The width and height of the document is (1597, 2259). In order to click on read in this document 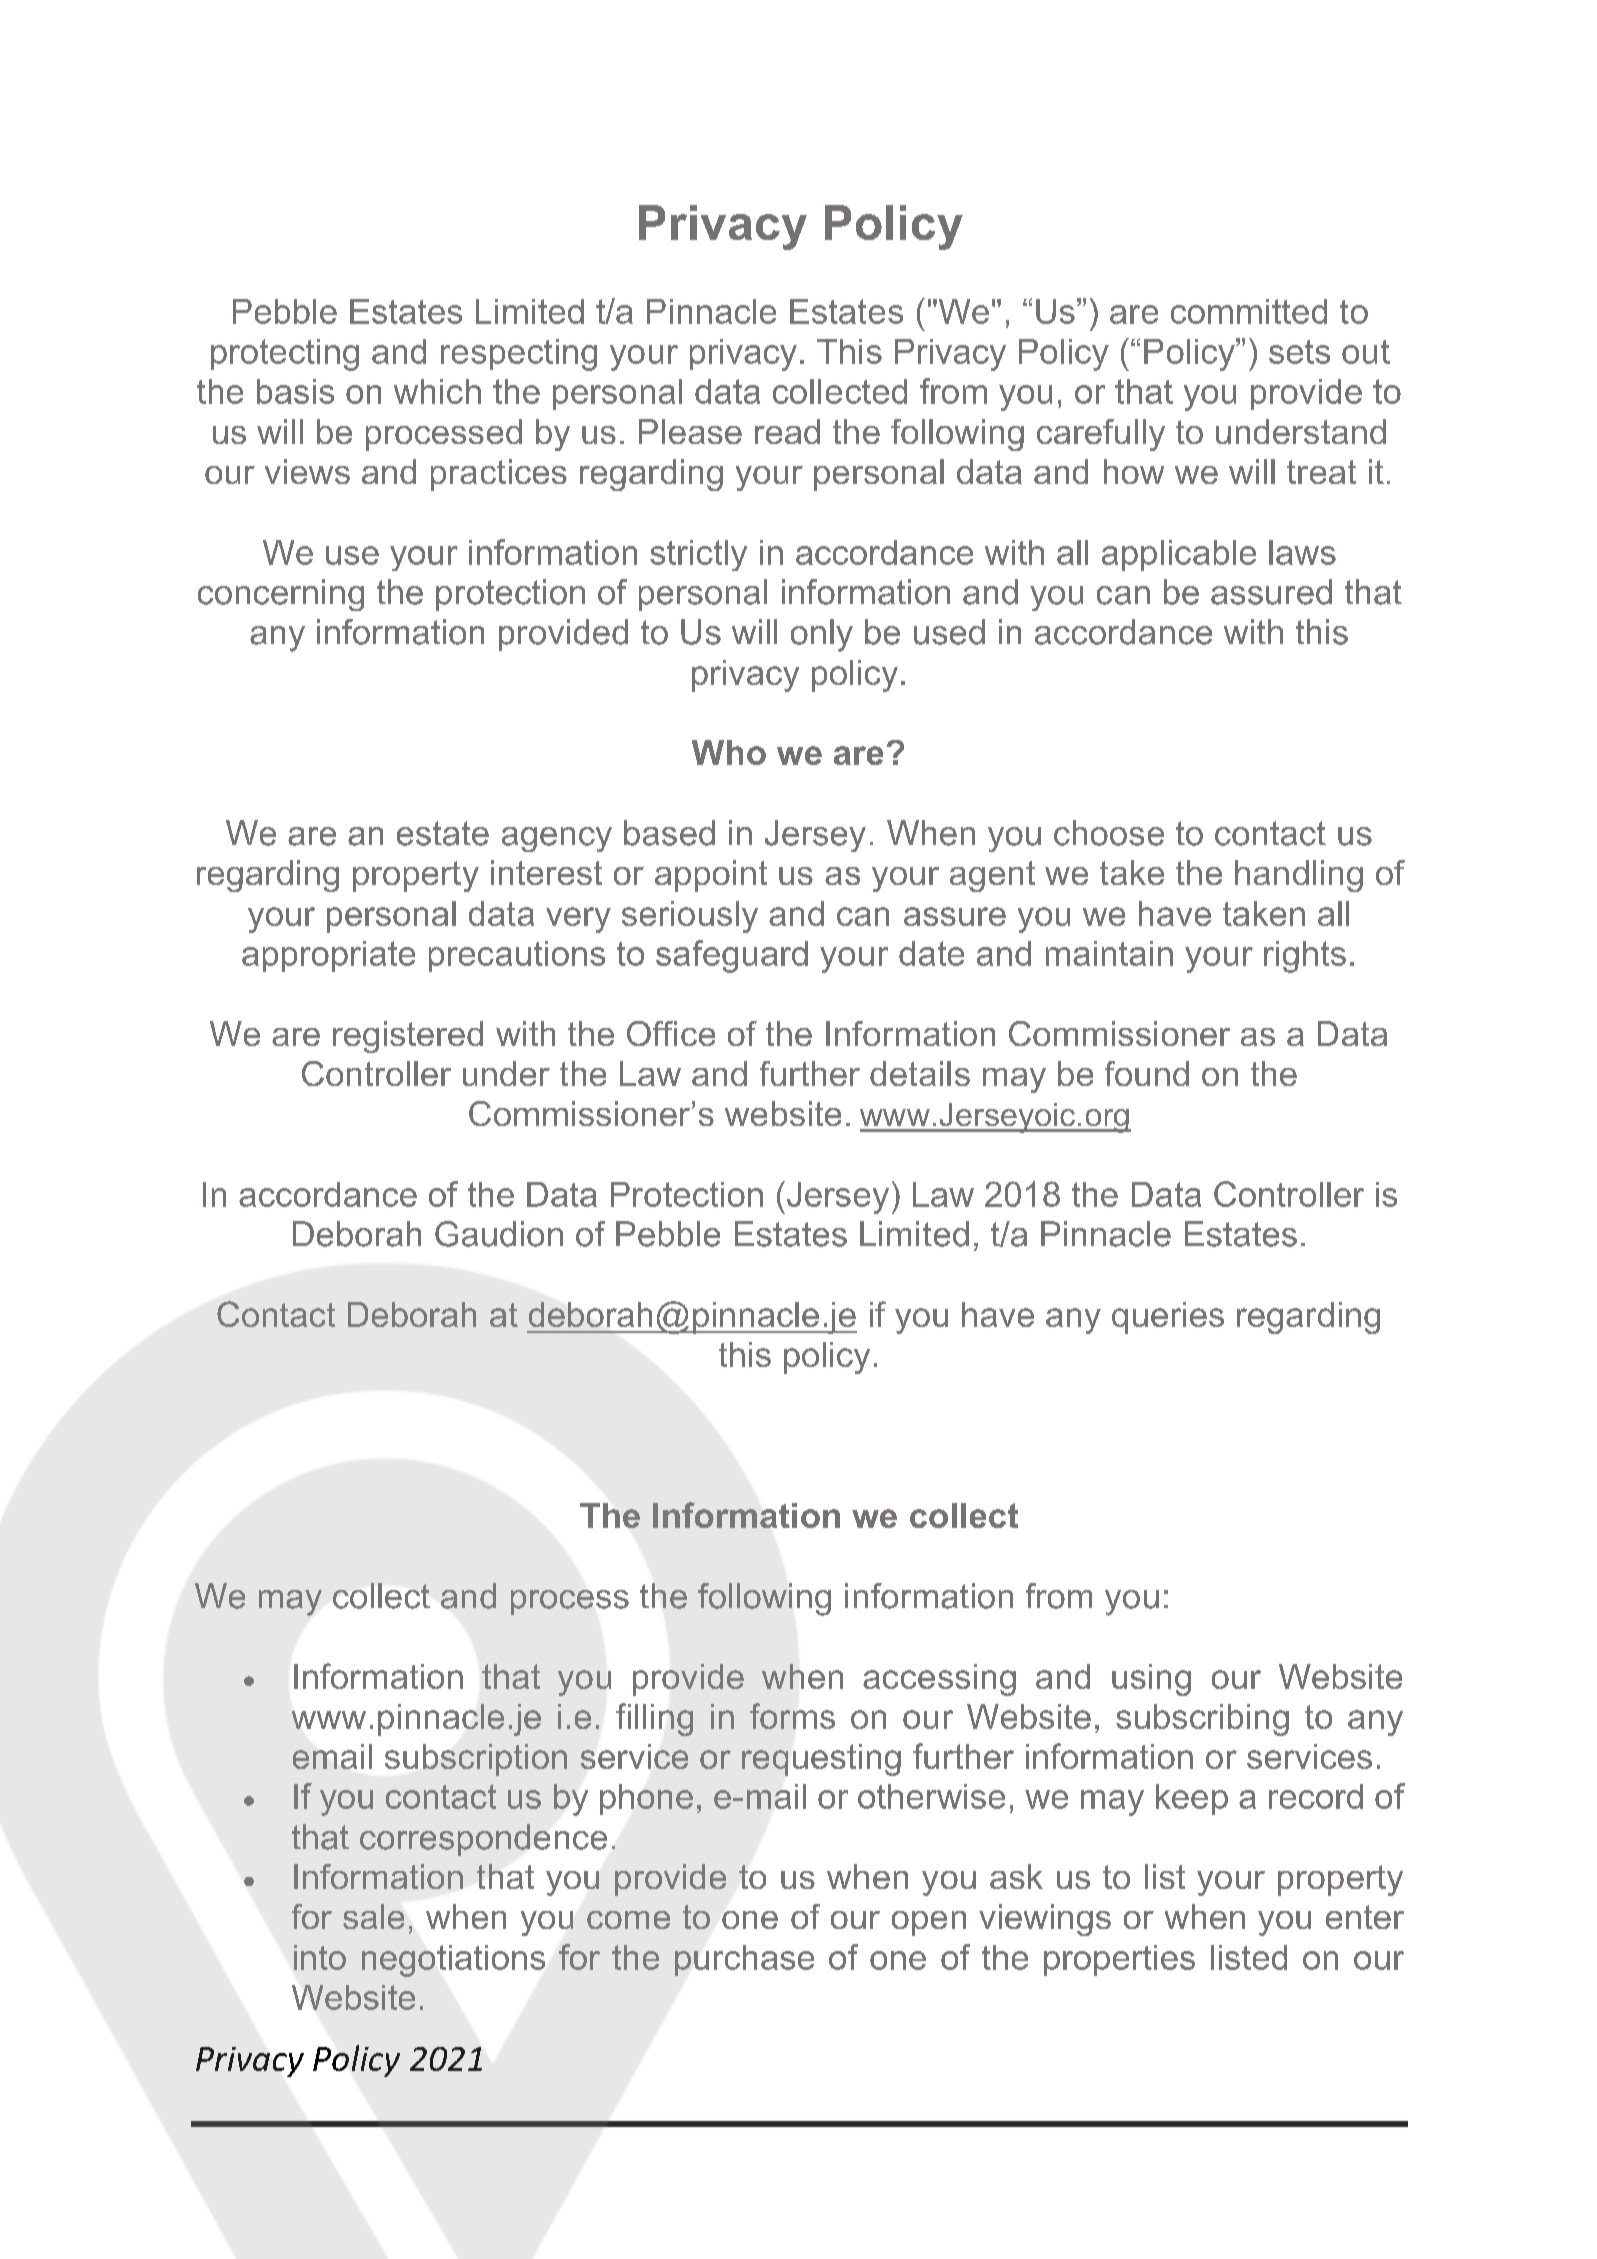, I will do `click(787, 431)`.
